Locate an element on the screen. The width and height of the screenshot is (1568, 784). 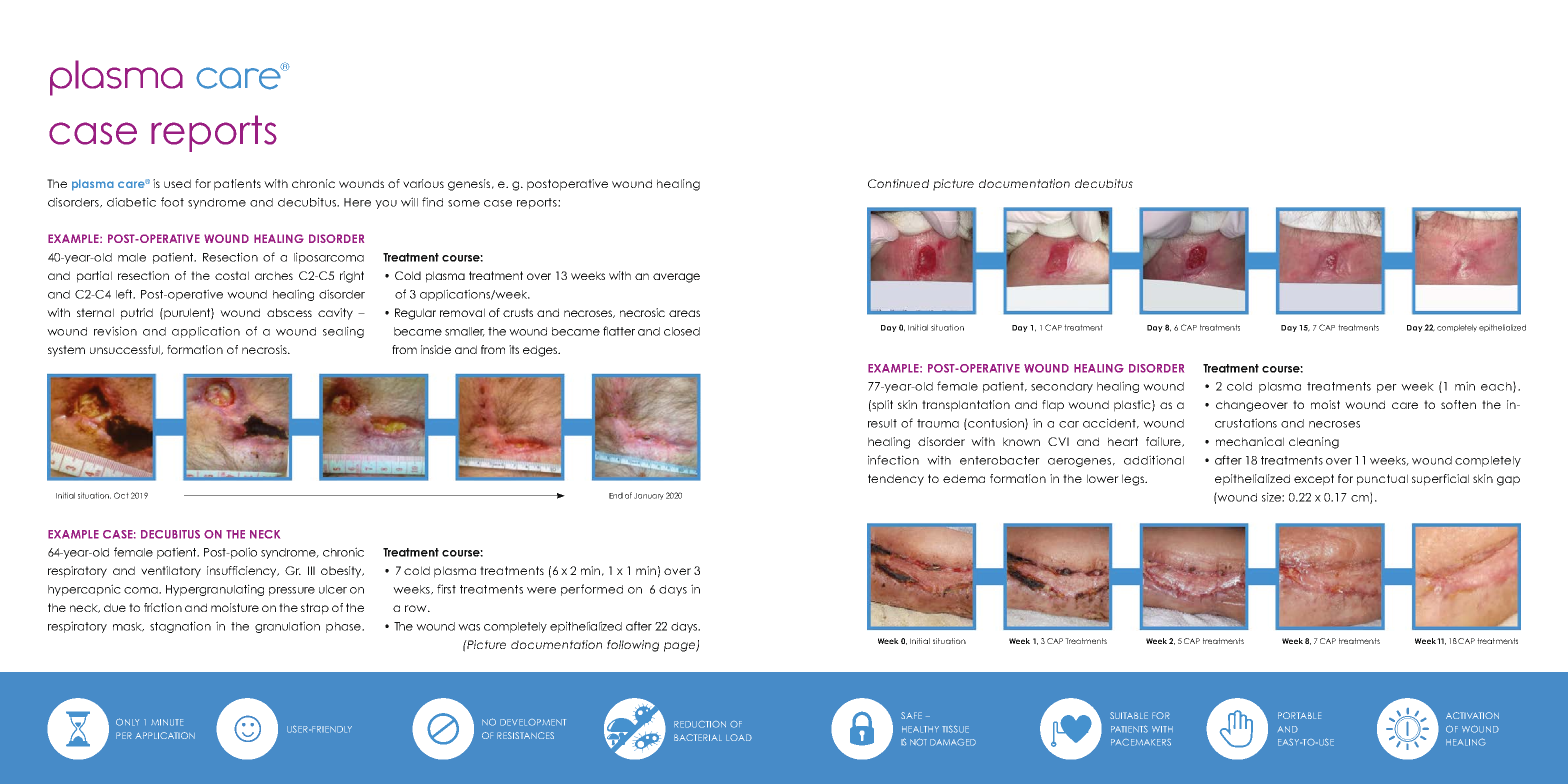
PORTABLE is located at coordinates (1299, 715).
